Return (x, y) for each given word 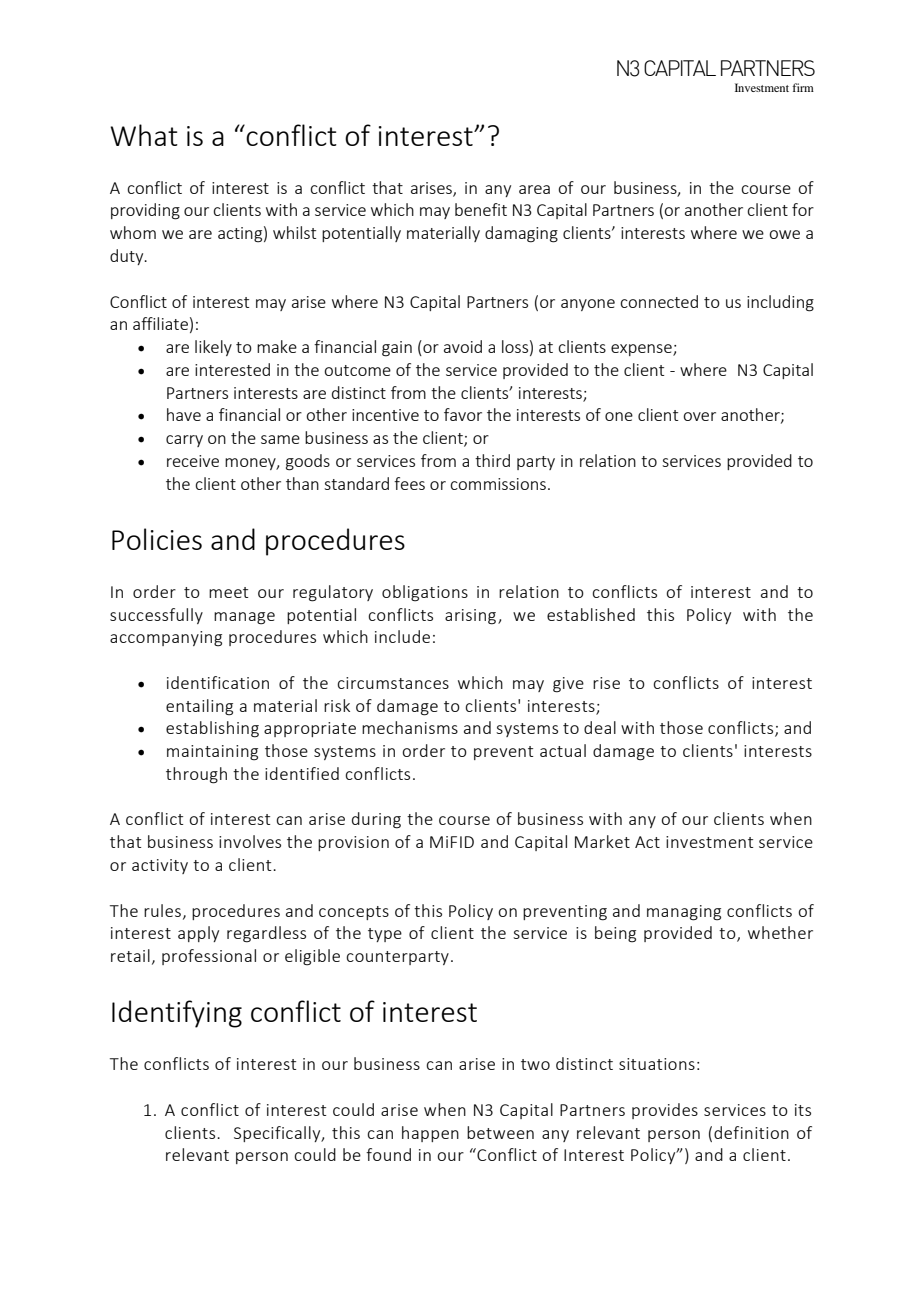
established (591, 614)
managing (684, 913)
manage (244, 618)
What (144, 135)
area (534, 189)
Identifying (177, 1014)
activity (160, 866)
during (376, 820)
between (500, 1132)
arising (470, 617)
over (699, 416)
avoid (463, 346)
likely (213, 348)
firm (803, 87)
